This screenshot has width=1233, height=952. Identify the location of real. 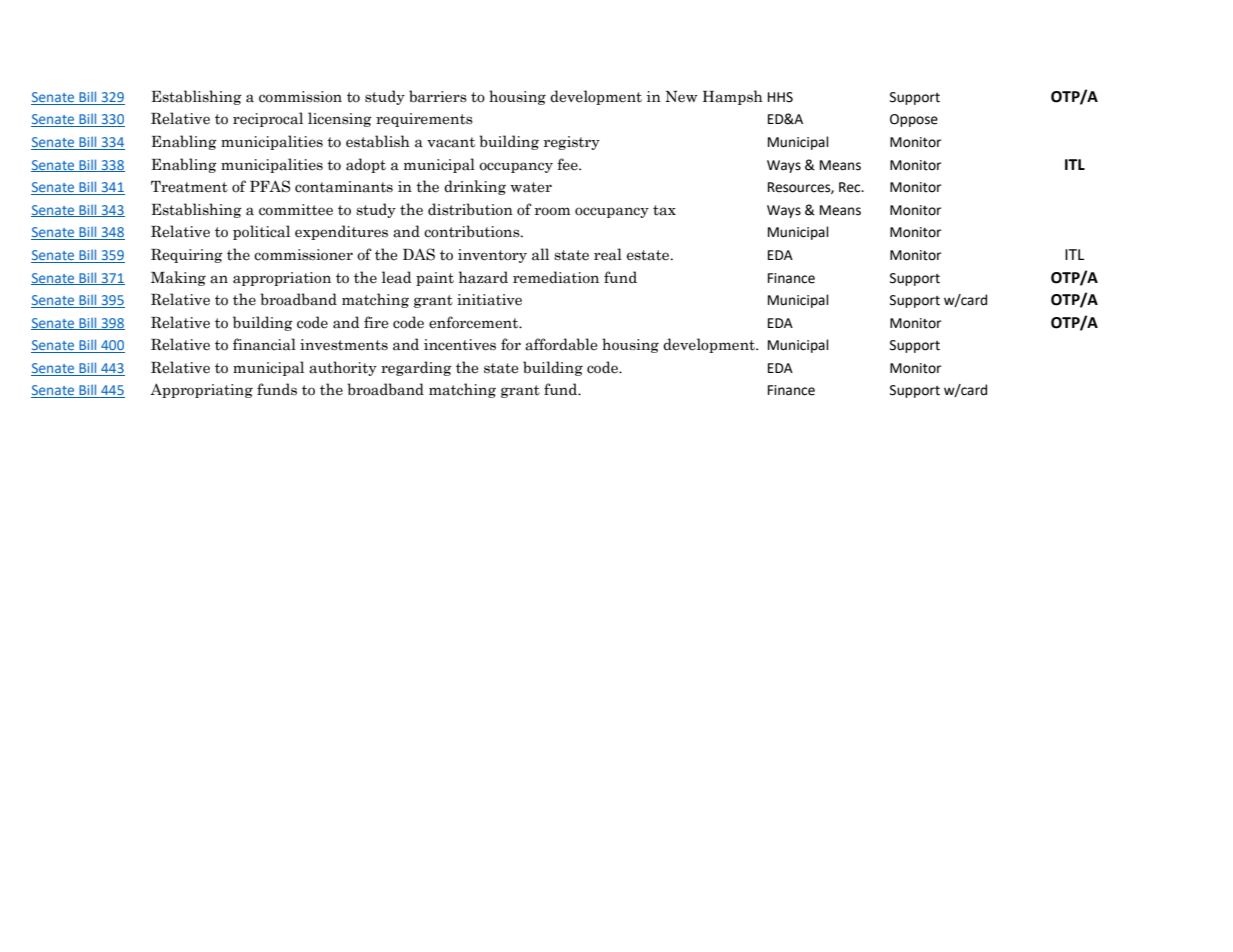
(608, 254).
